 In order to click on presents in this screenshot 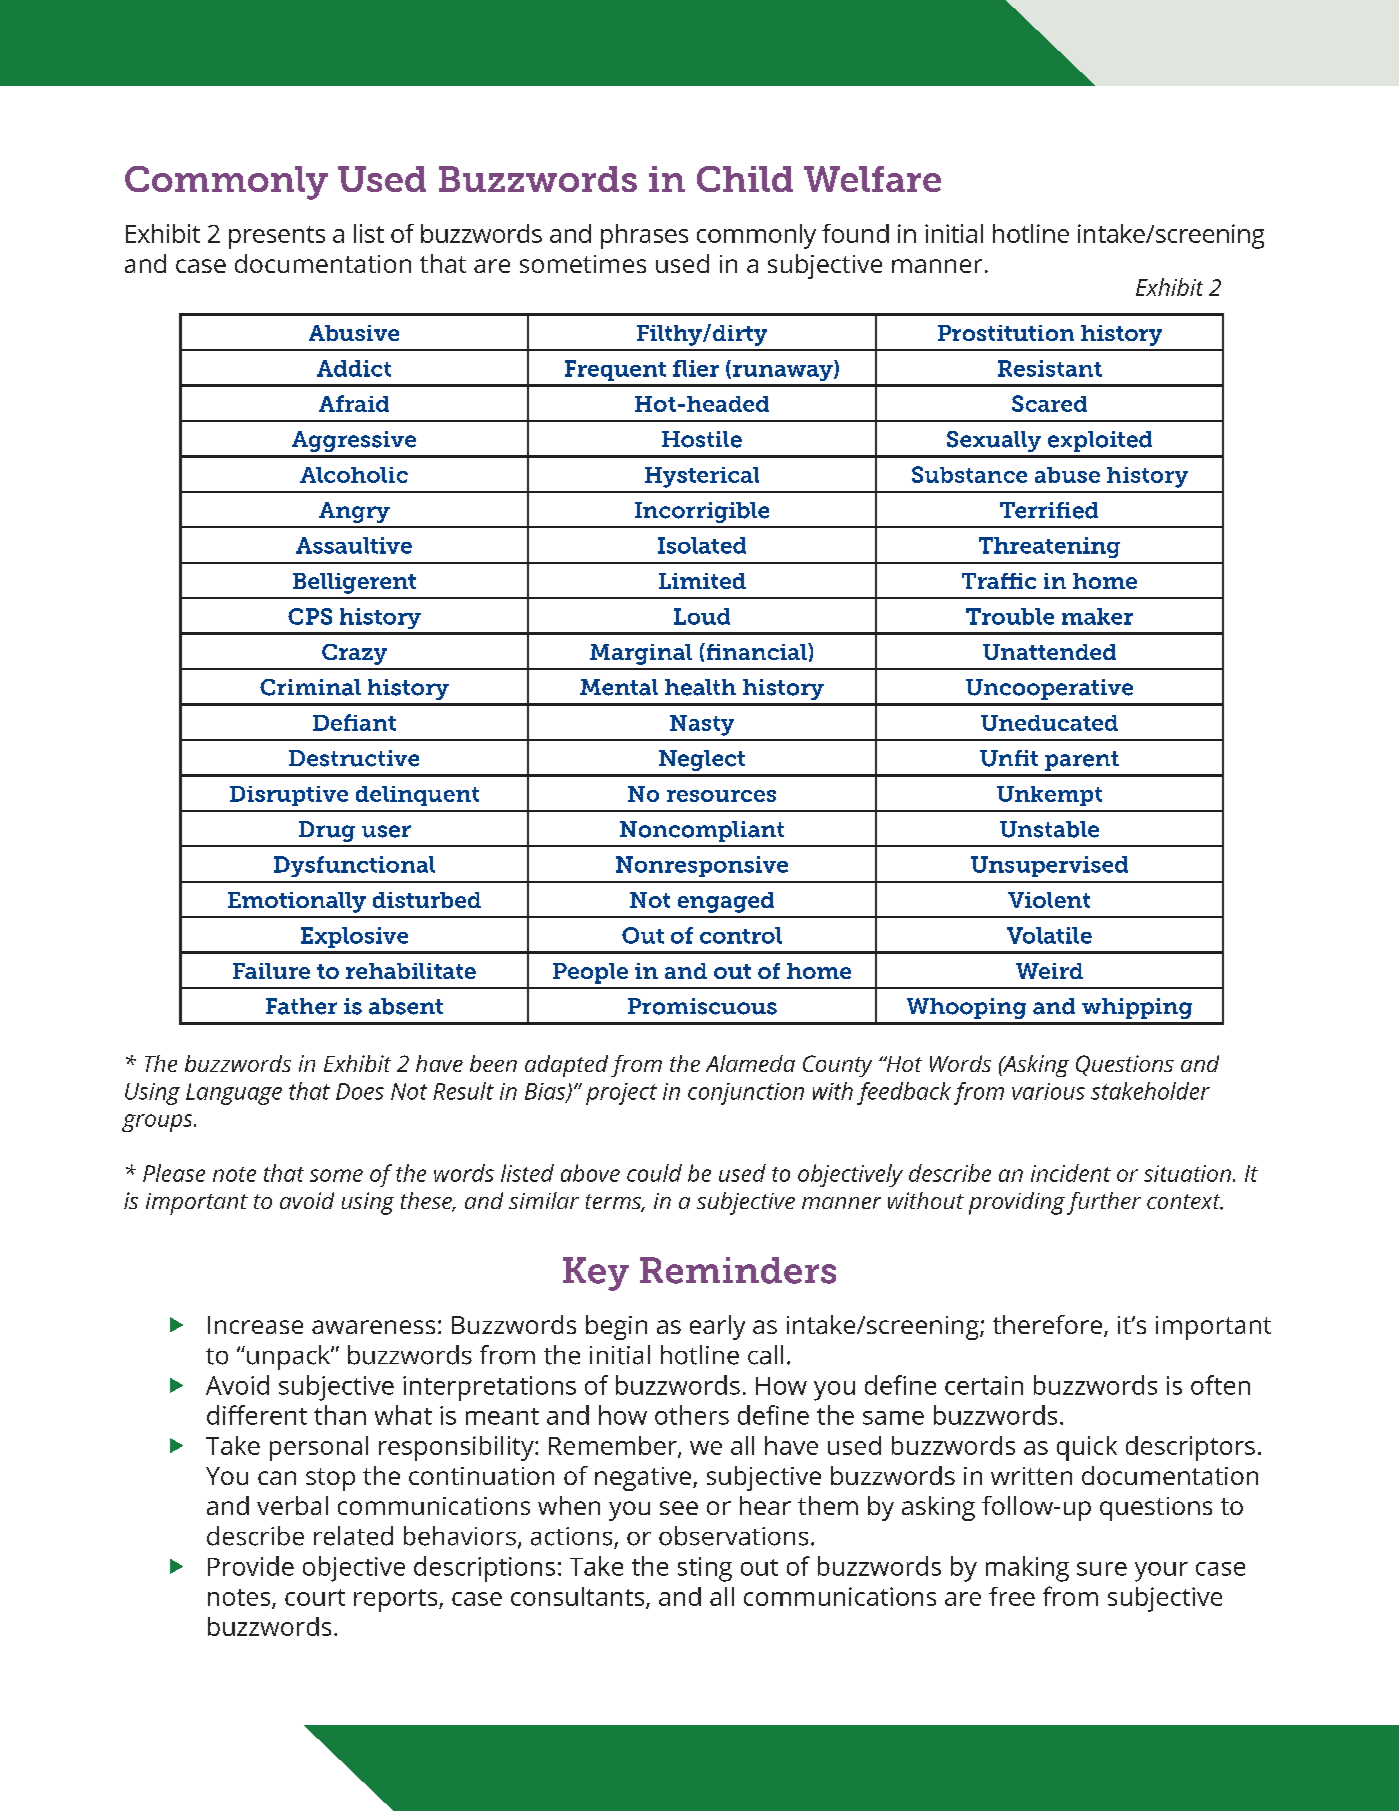, I will do `click(277, 237)`.
